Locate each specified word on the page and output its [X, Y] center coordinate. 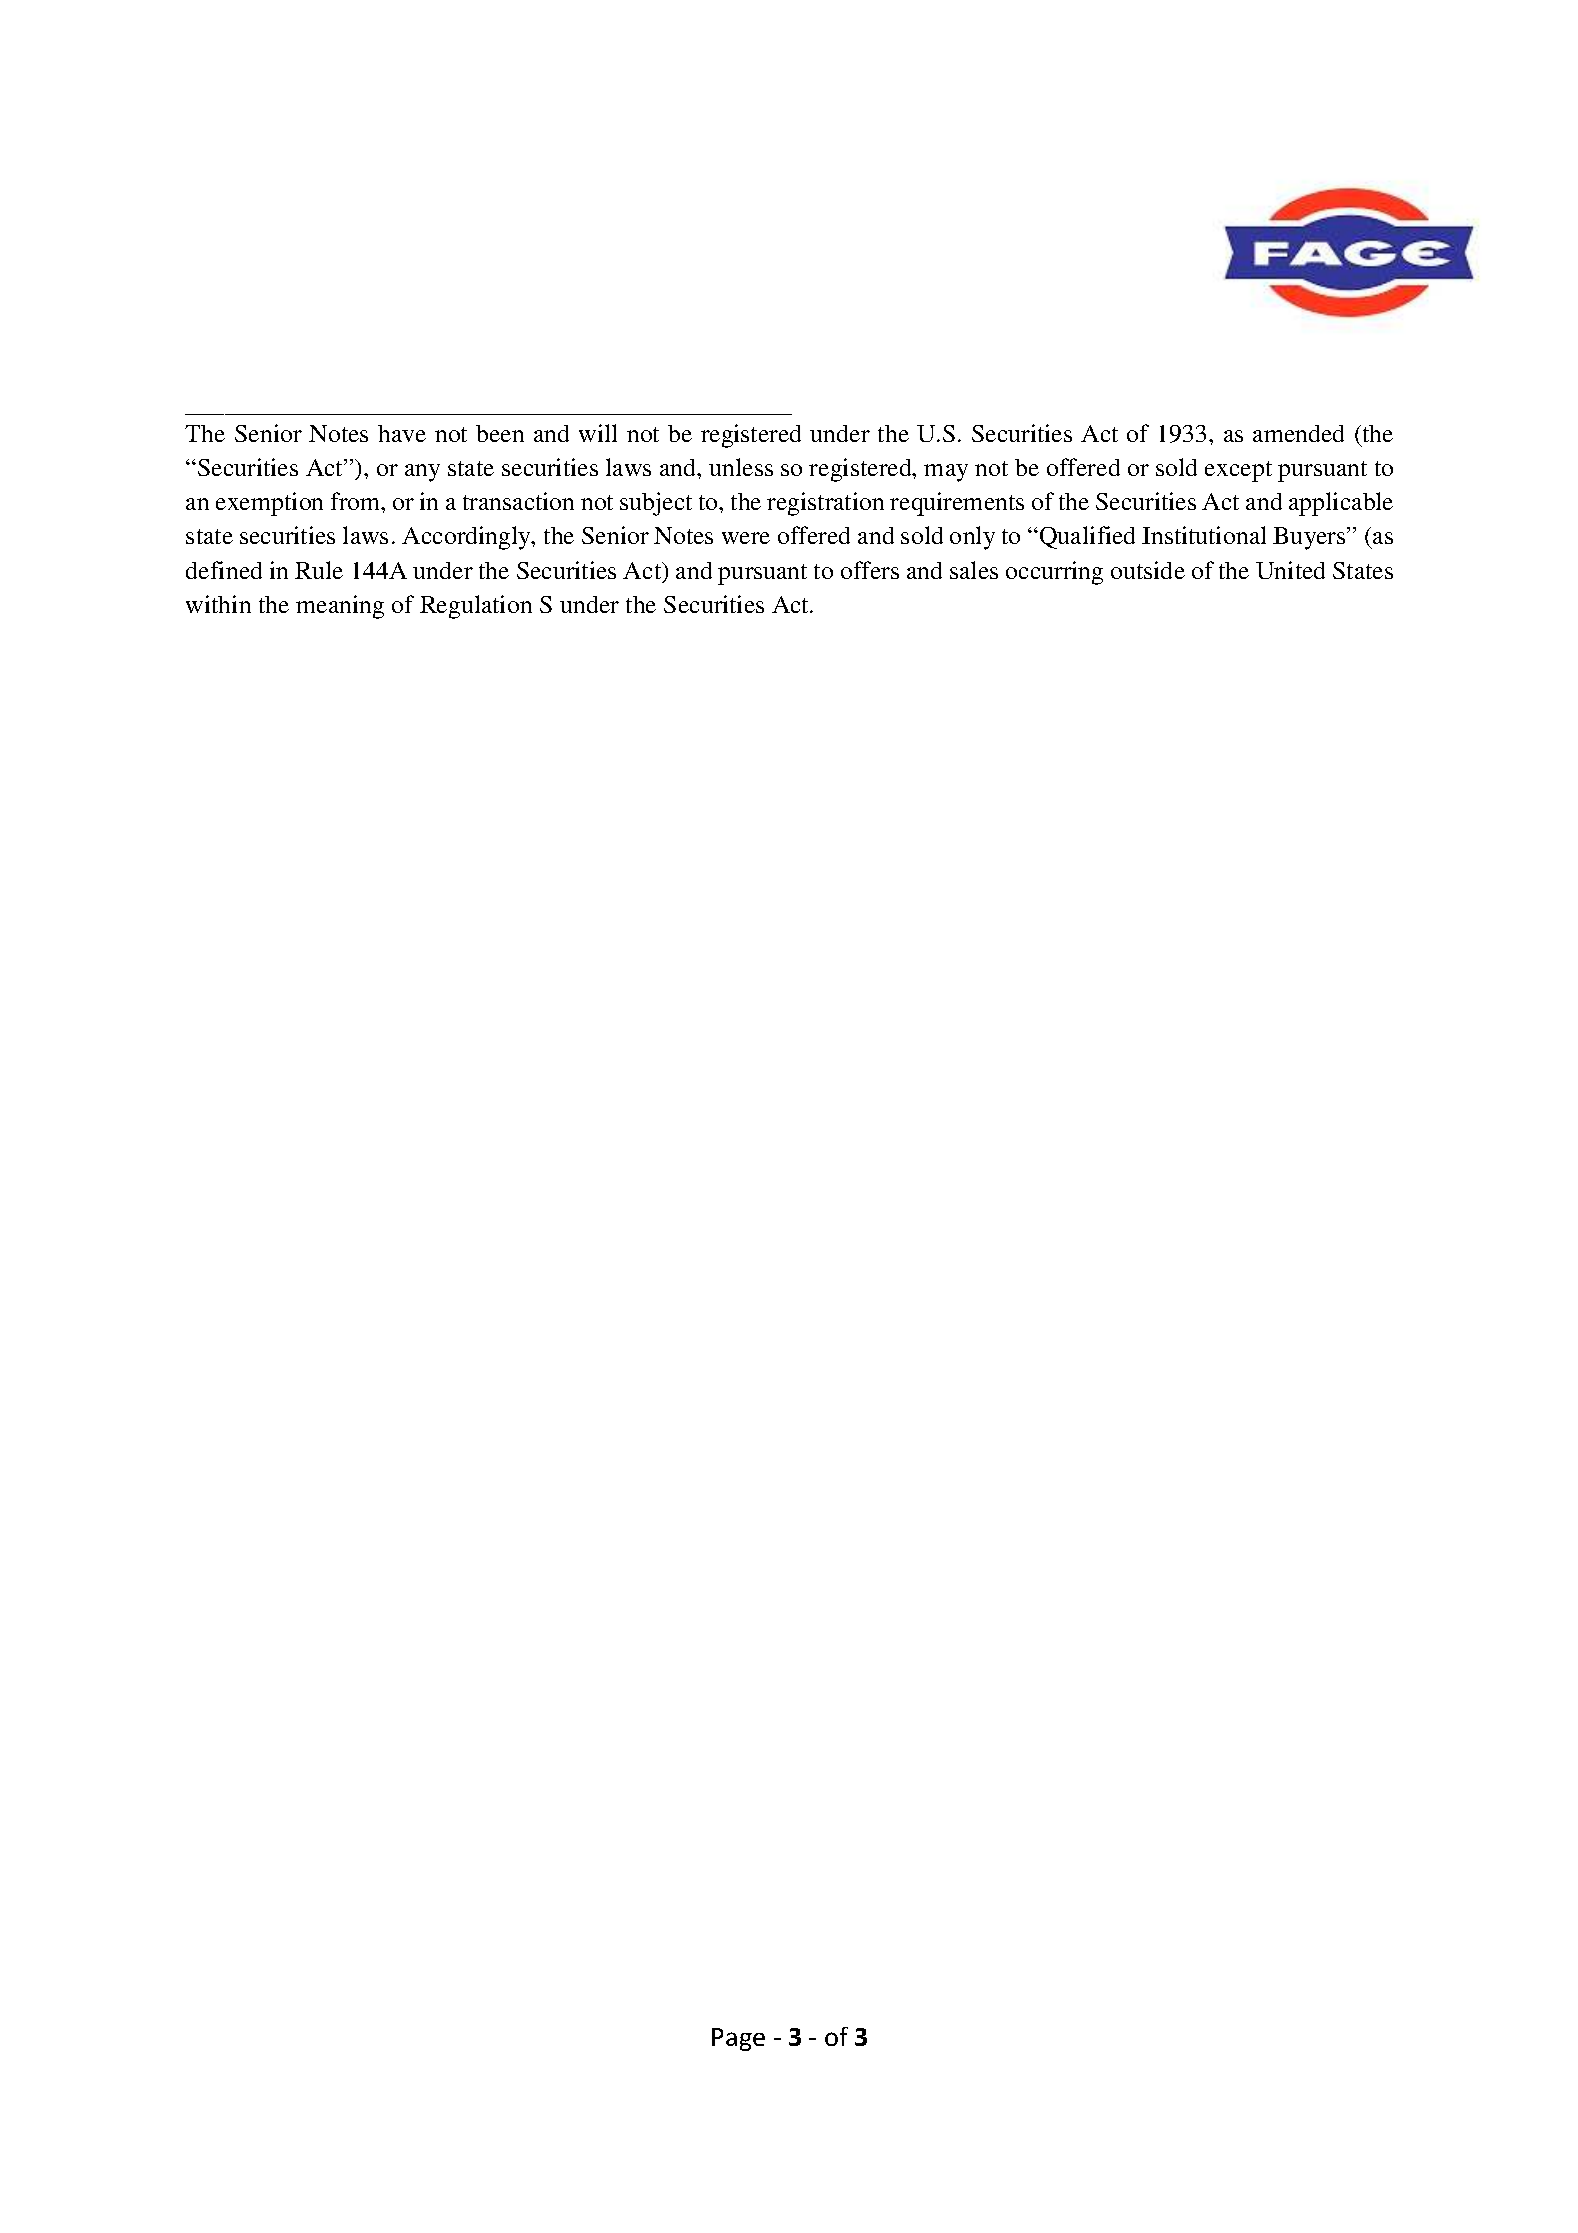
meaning [340, 607]
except [1238, 471]
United [1290, 570]
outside [1148, 570]
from [357, 501]
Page [738, 2039]
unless [741, 467]
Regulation [476, 607]
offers [870, 570]
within [218, 604]
